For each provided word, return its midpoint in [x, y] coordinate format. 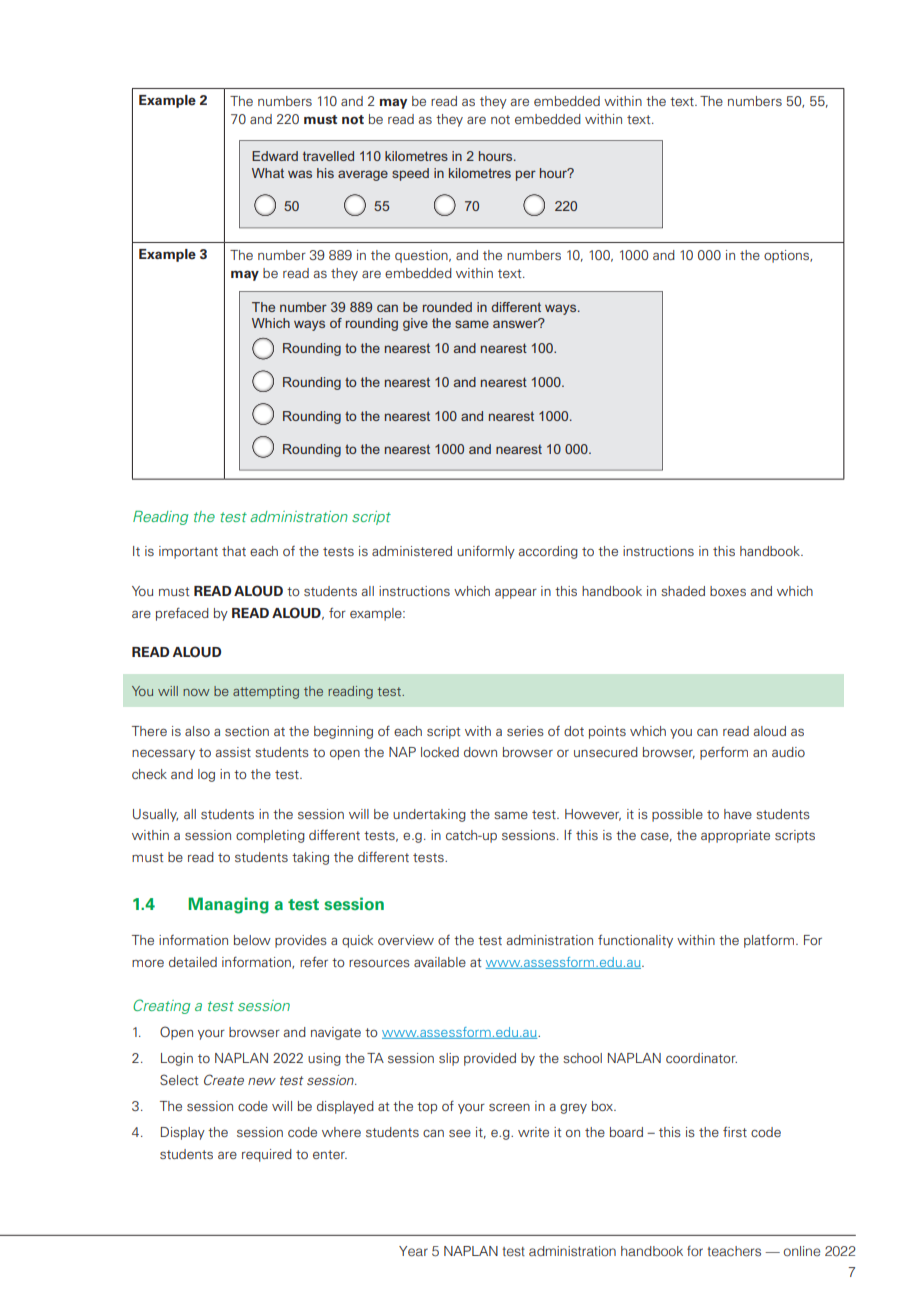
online [801, 1251]
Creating [161, 1006]
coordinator [701, 1058]
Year [413, 1251]
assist [233, 752]
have [738, 814]
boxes [728, 591]
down [480, 752]
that [234, 551]
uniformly [486, 552]
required [267, 1155]
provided [490, 1059]
